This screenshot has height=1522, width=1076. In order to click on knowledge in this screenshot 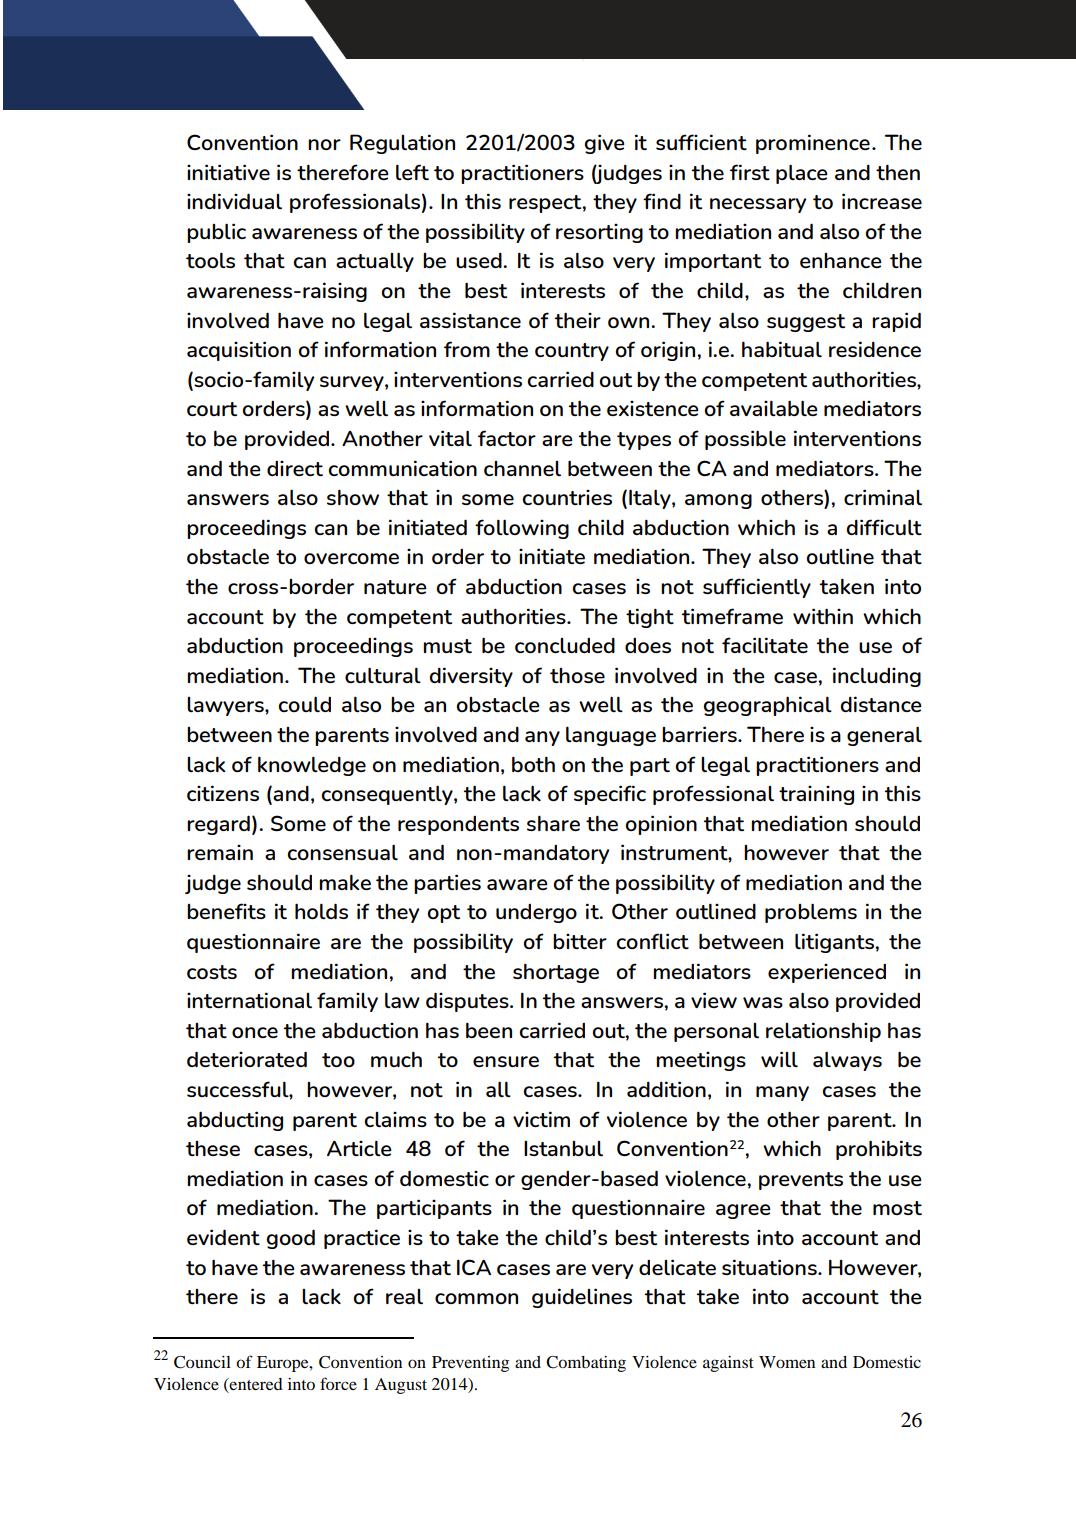, I will do `click(312, 766)`.
